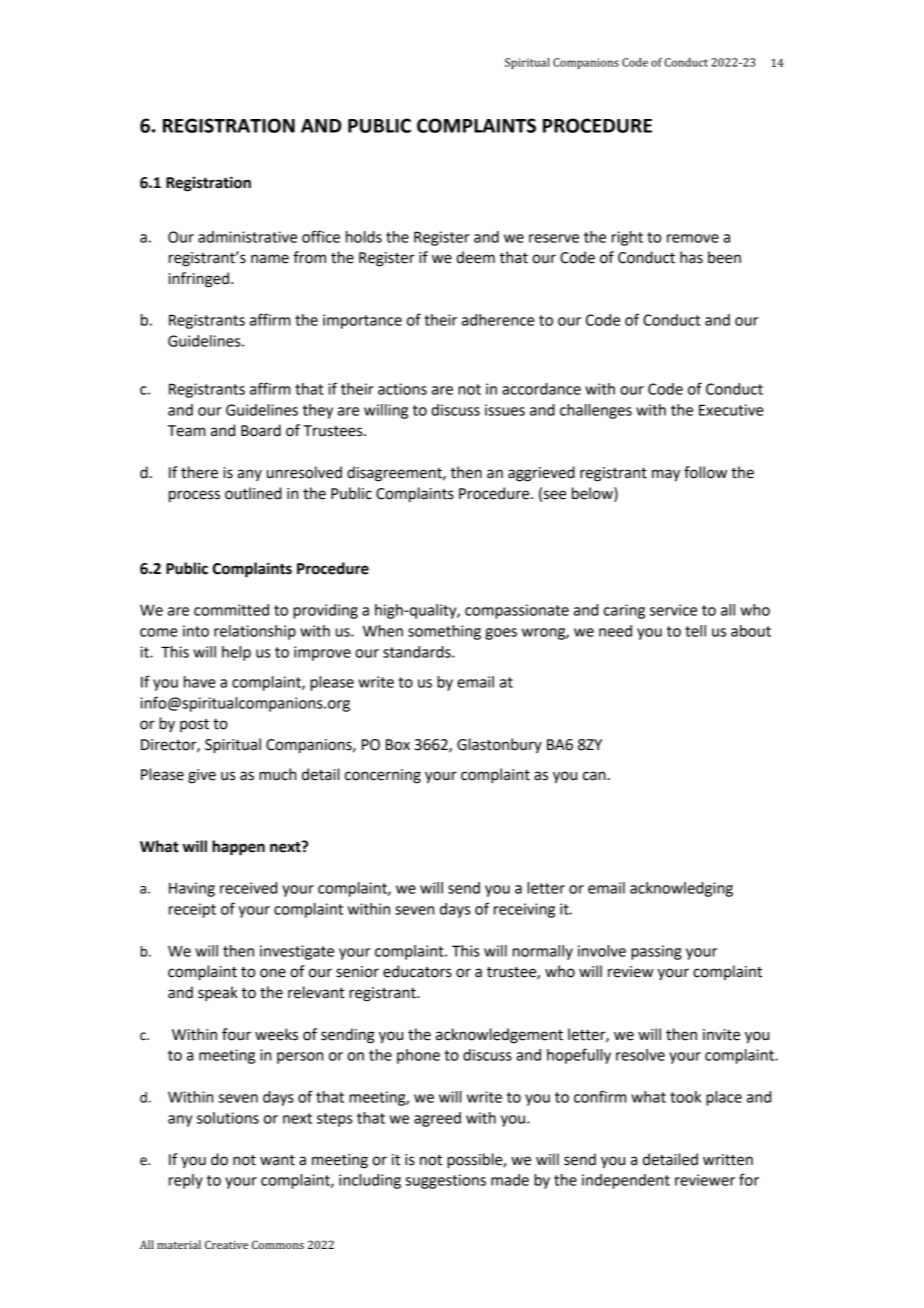  I want to click on acknowledging, so click(681, 889).
